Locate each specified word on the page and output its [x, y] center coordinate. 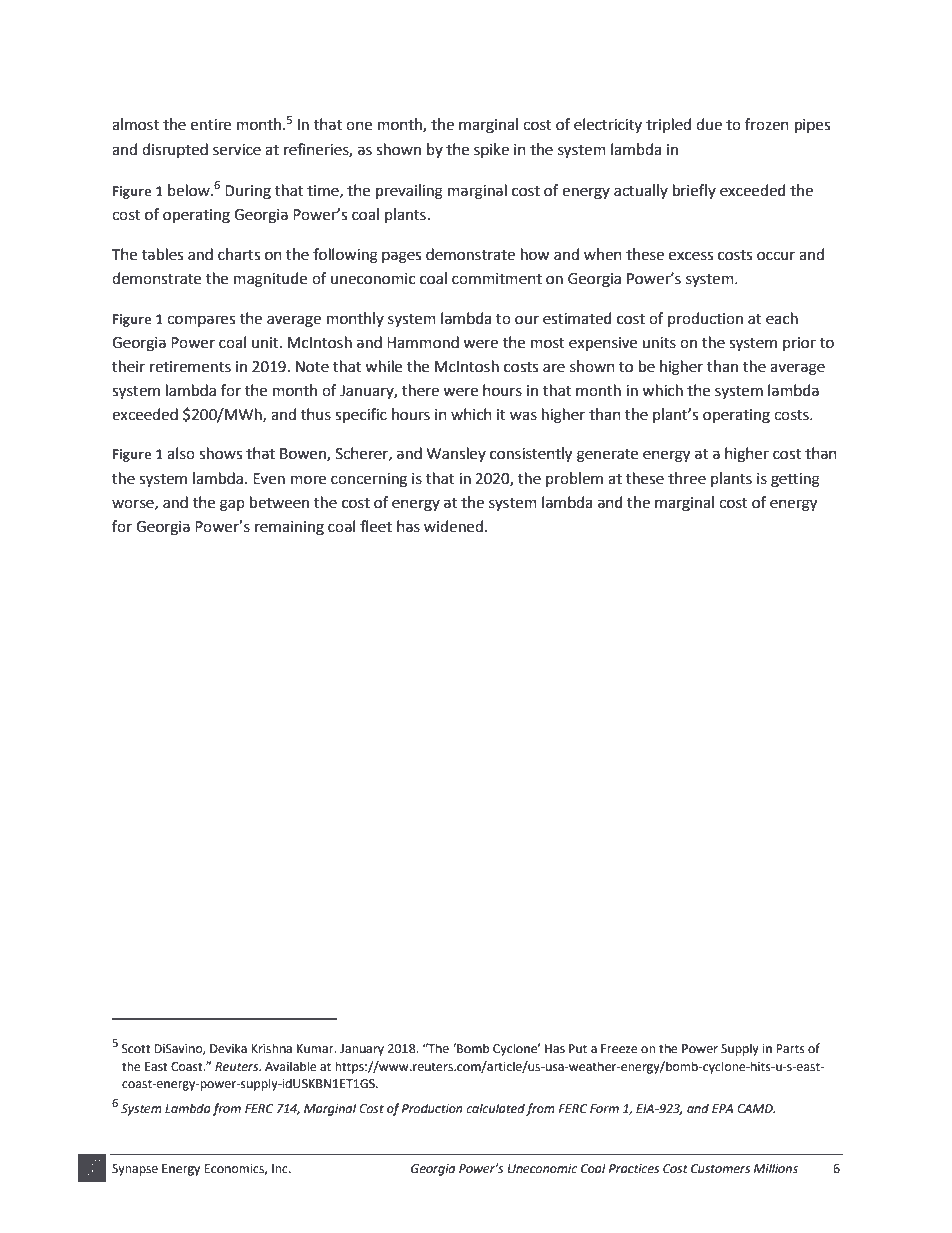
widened [453, 526]
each [782, 318]
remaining [289, 528]
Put [578, 1049]
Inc [281, 1169]
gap [232, 505]
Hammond [423, 342]
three [687, 478]
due [709, 124]
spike [491, 150]
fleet [376, 526]
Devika [228, 1048]
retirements [190, 367]
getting [795, 480]
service [237, 150]
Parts [790, 1049]
